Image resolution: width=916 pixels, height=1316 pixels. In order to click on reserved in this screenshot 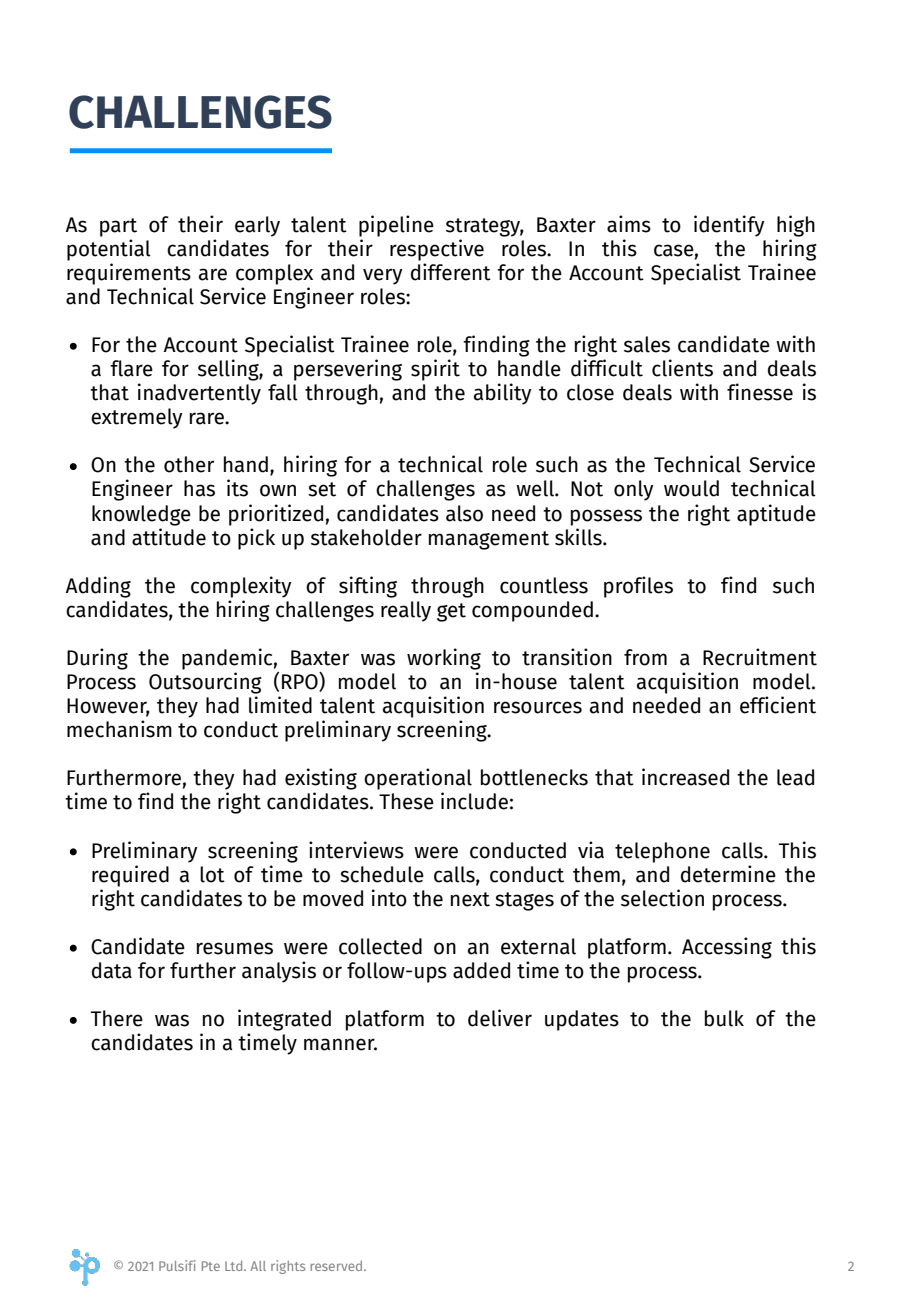, I will do `click(338, 1266)`.
